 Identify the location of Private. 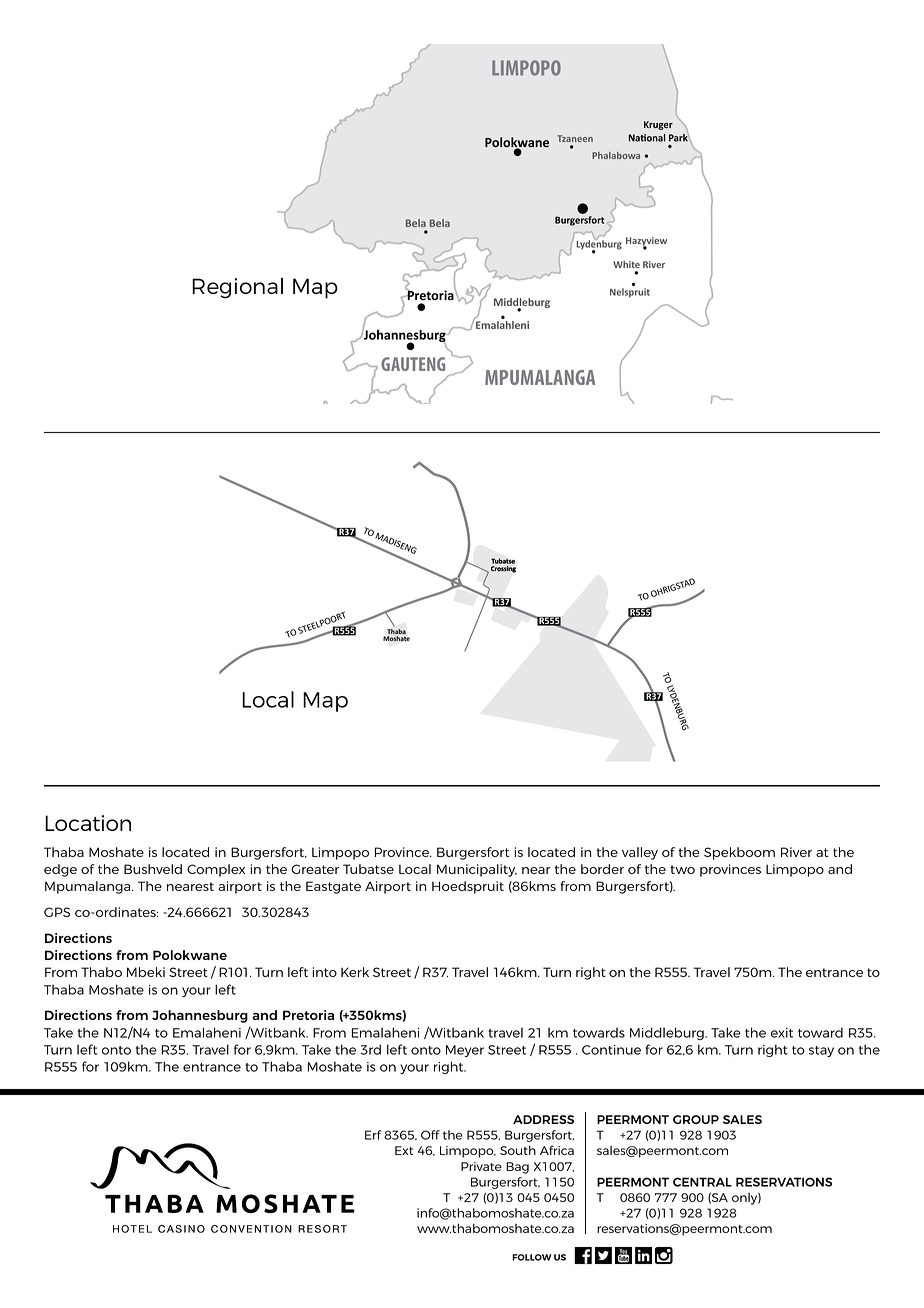
(481, 1166).
